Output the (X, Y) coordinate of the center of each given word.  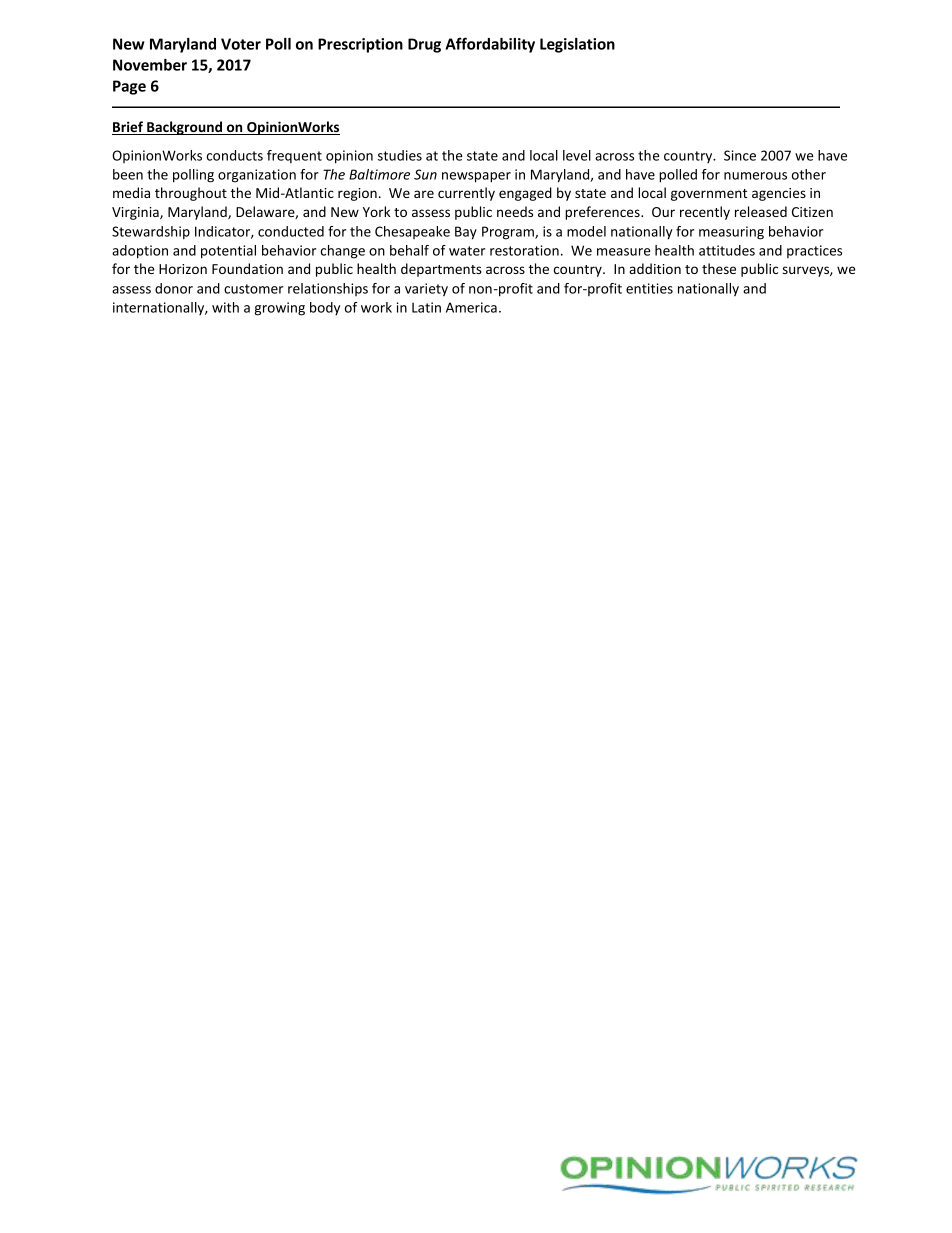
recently (705, 213)
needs (515, 211)
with (225, 307)
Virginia (136, 213)
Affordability (490, 45)
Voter (241, 44)
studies (400, 155)
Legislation (577, 45)
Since (740, 155)
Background (185, 128)
